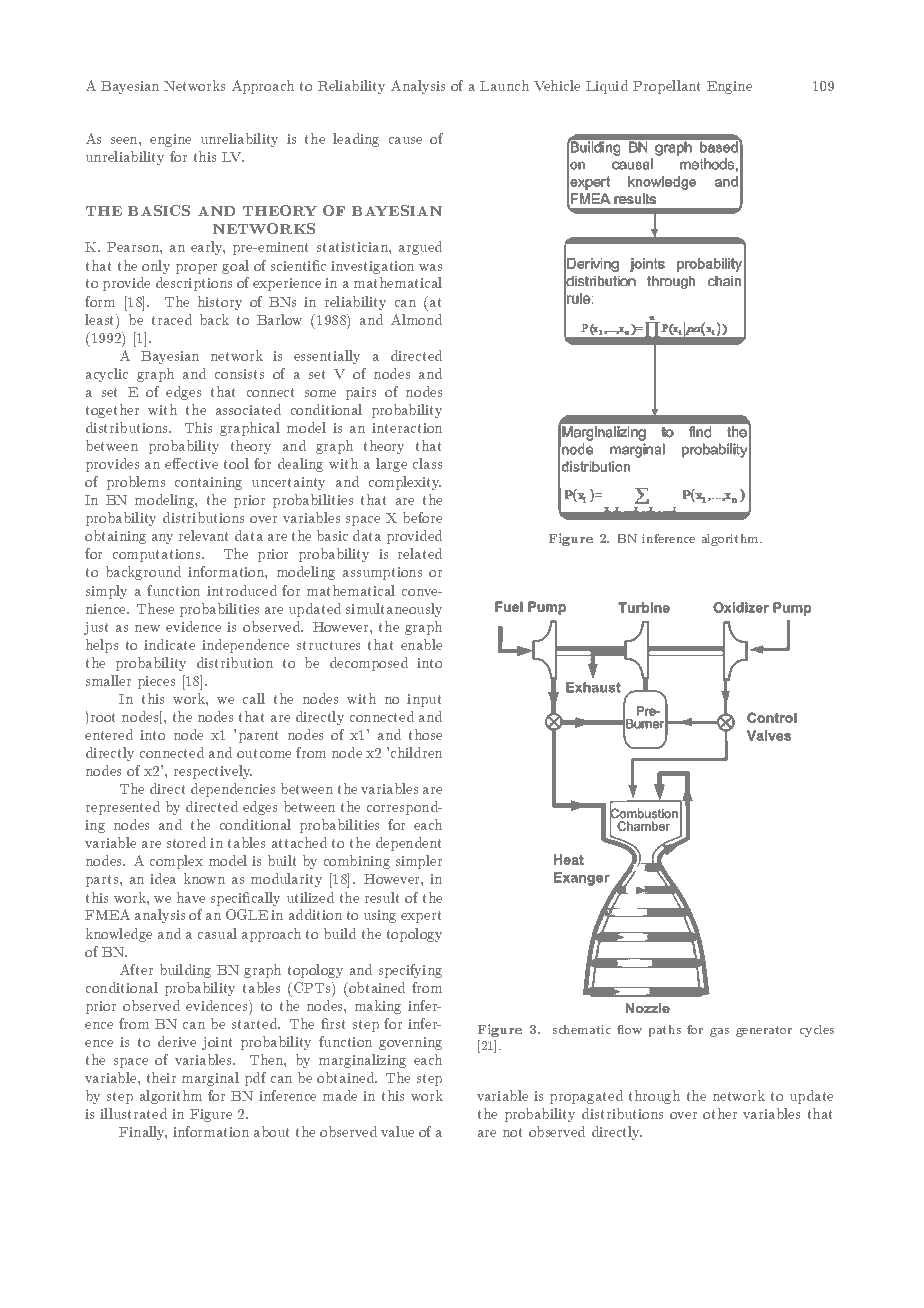 The width and height of the image is (924, 1308). I want to click on gas, so click(719, 1032).
